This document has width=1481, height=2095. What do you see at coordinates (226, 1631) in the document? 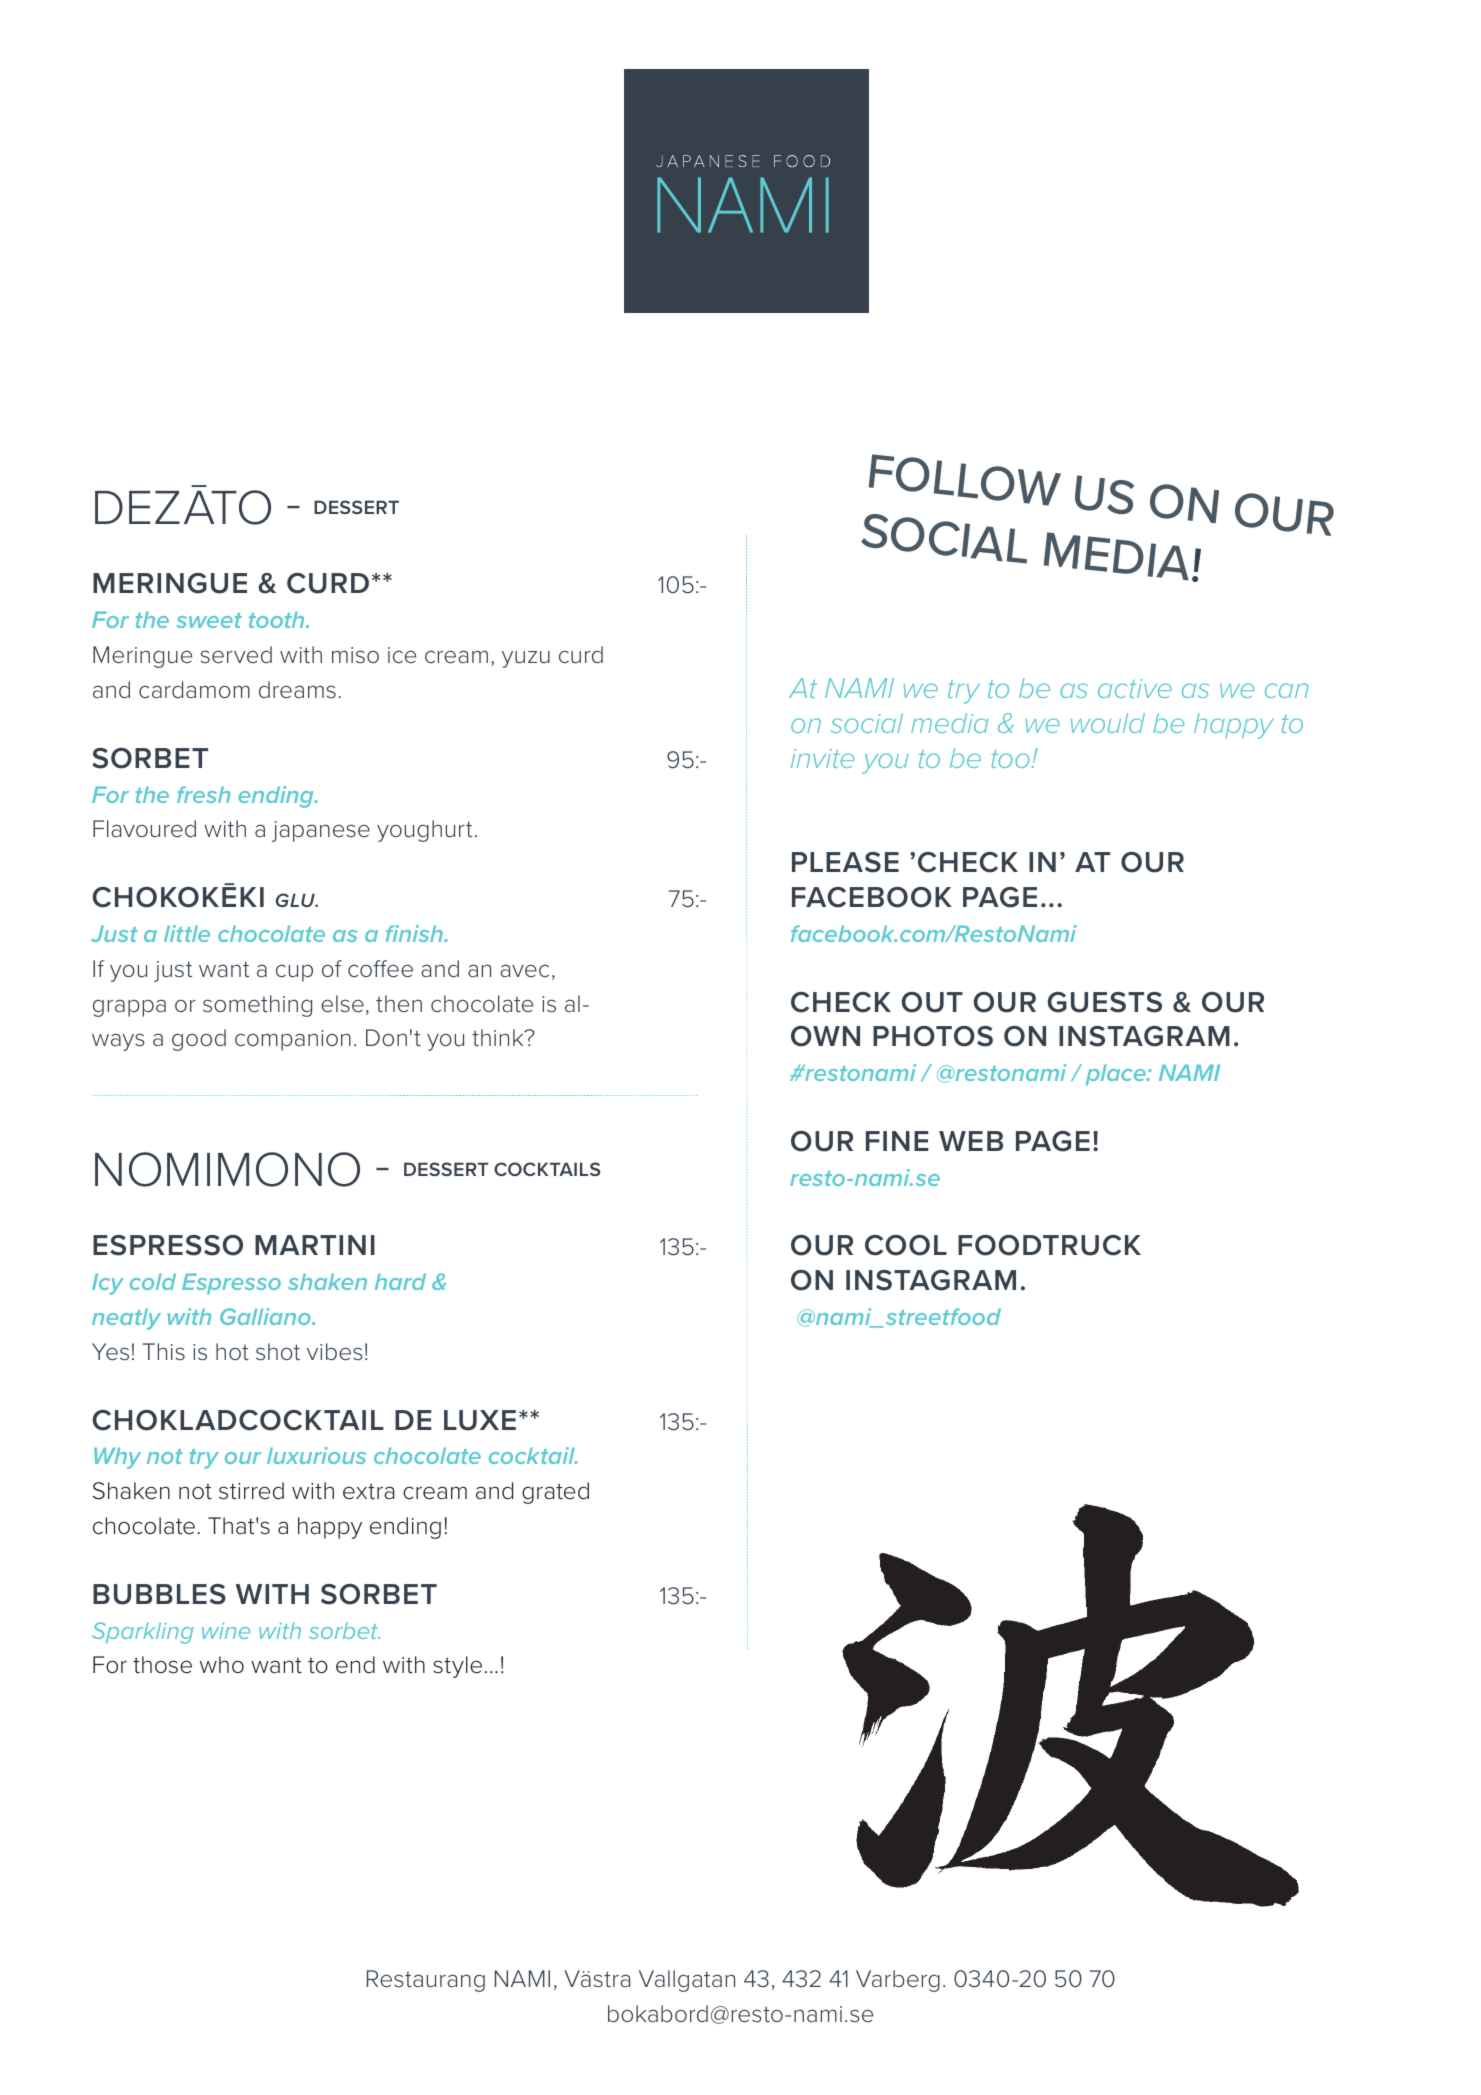
I see `wine` at bounding box center [226, 1631].
